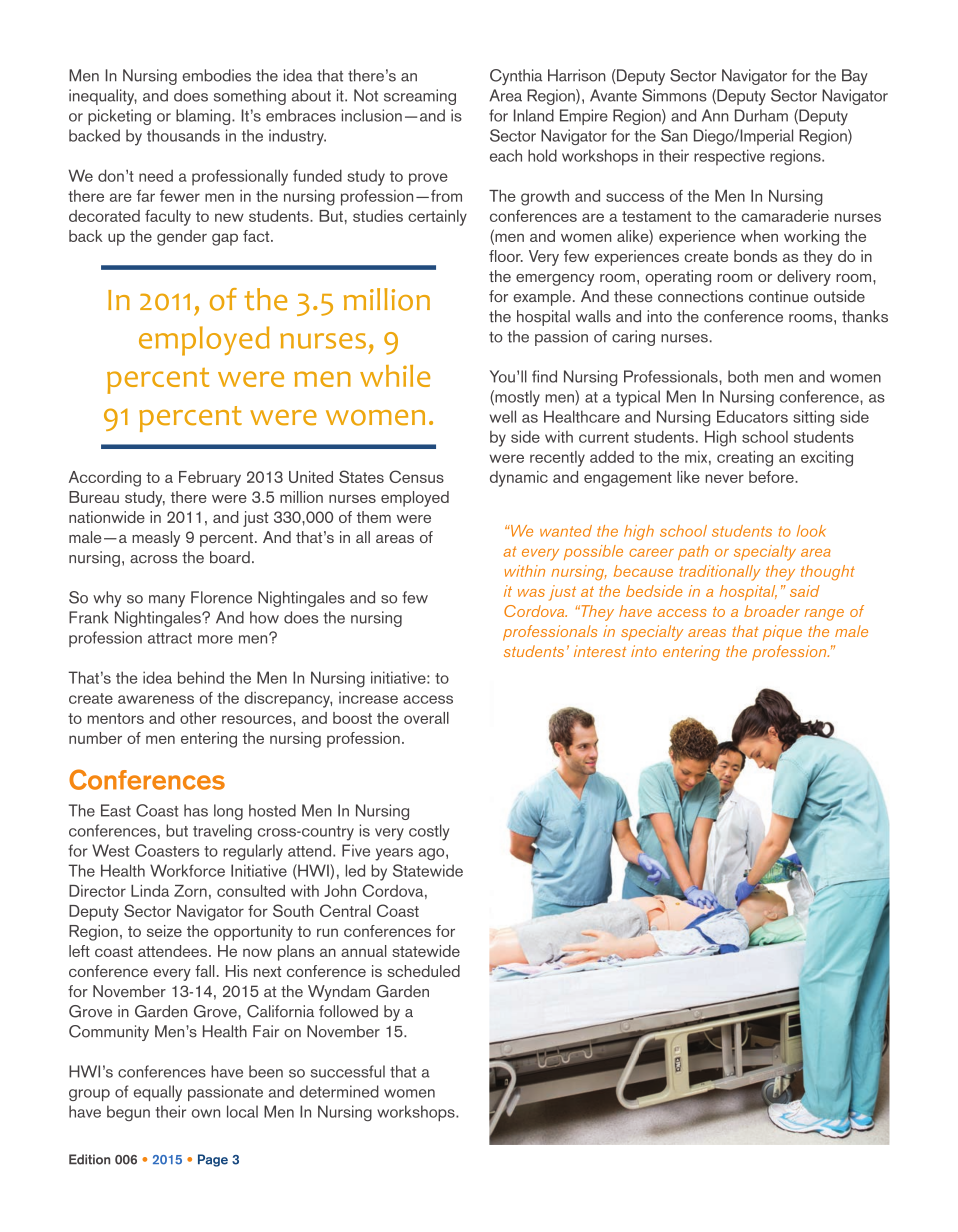 The image size is (958, 1232). I want to click on Durham, so click(761, 115).
